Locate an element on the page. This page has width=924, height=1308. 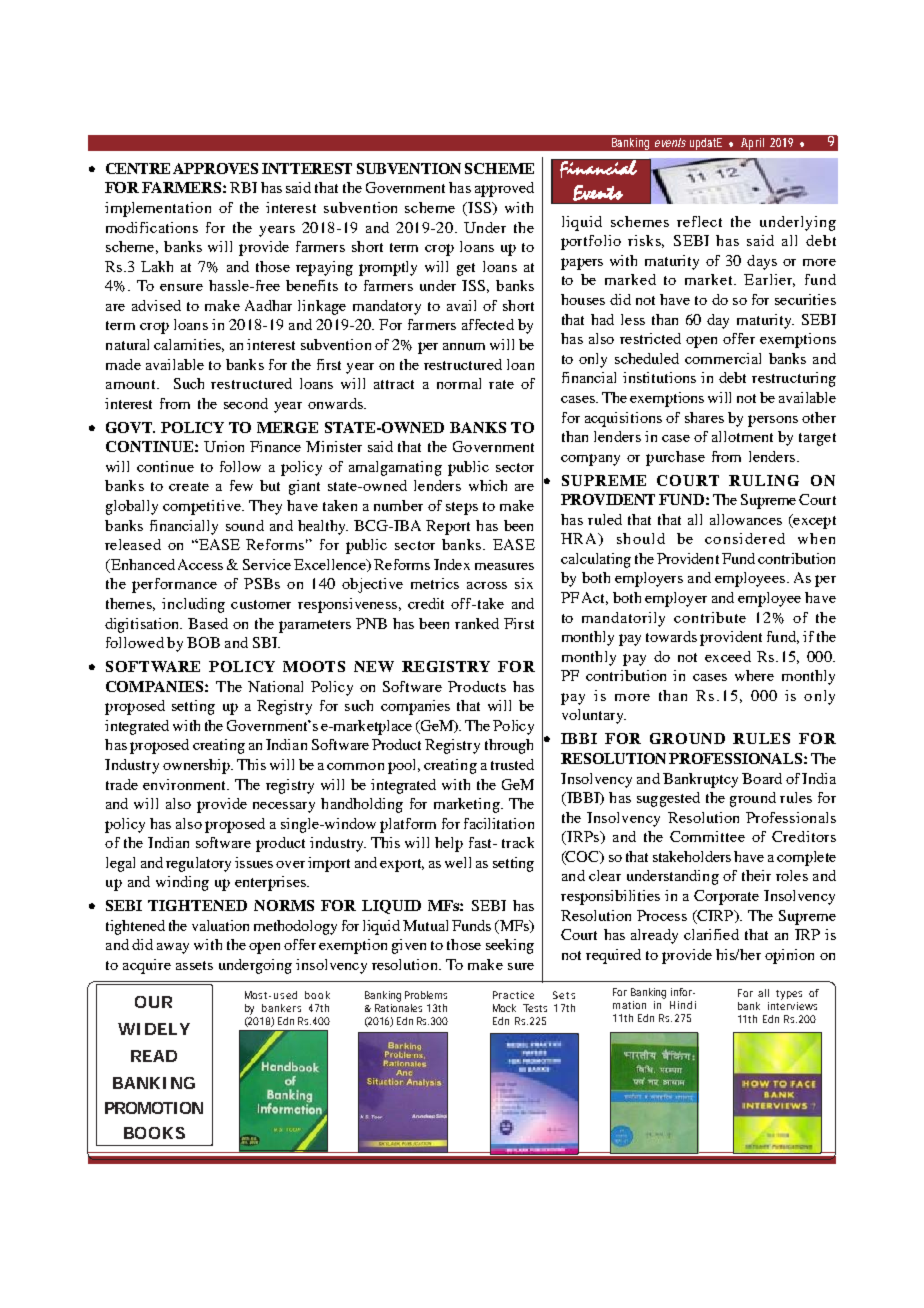
ranked is located at coordinates (477, 623).
